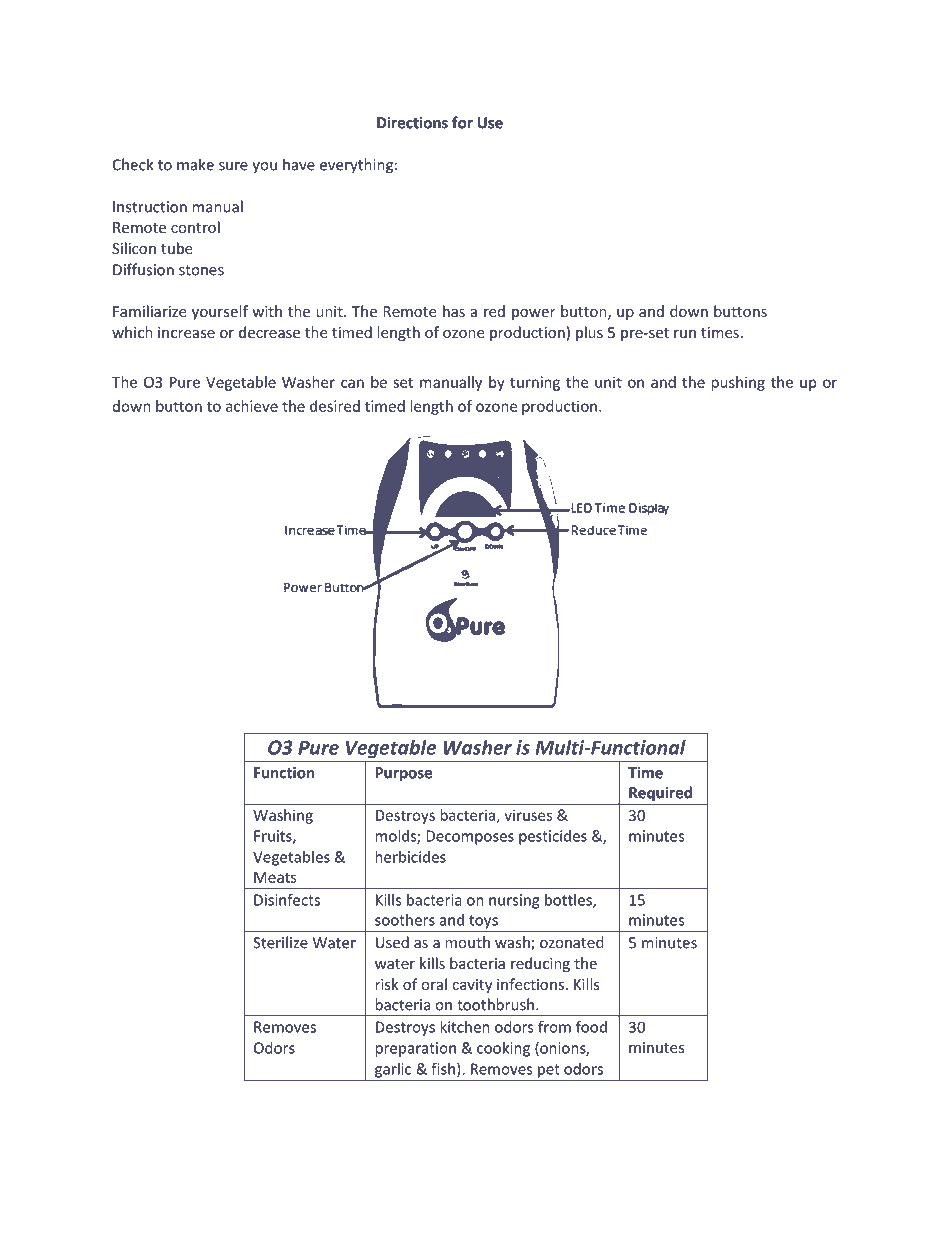 The height and width of the document is (1233, 952). I want to click on pesticides, so click(553, 837).
